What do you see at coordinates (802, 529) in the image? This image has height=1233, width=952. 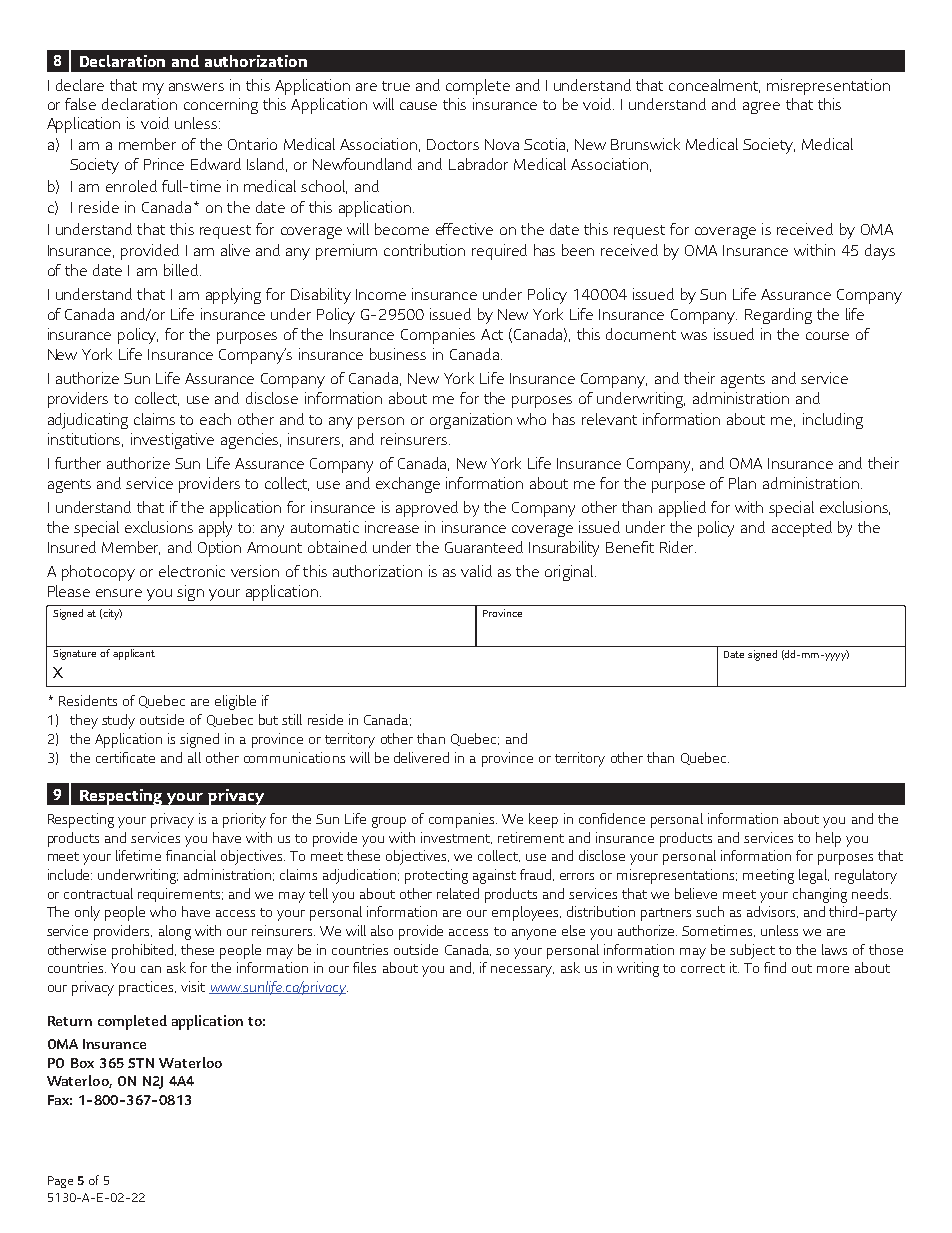 I see `accepted` at bounding box center [802, 529].
